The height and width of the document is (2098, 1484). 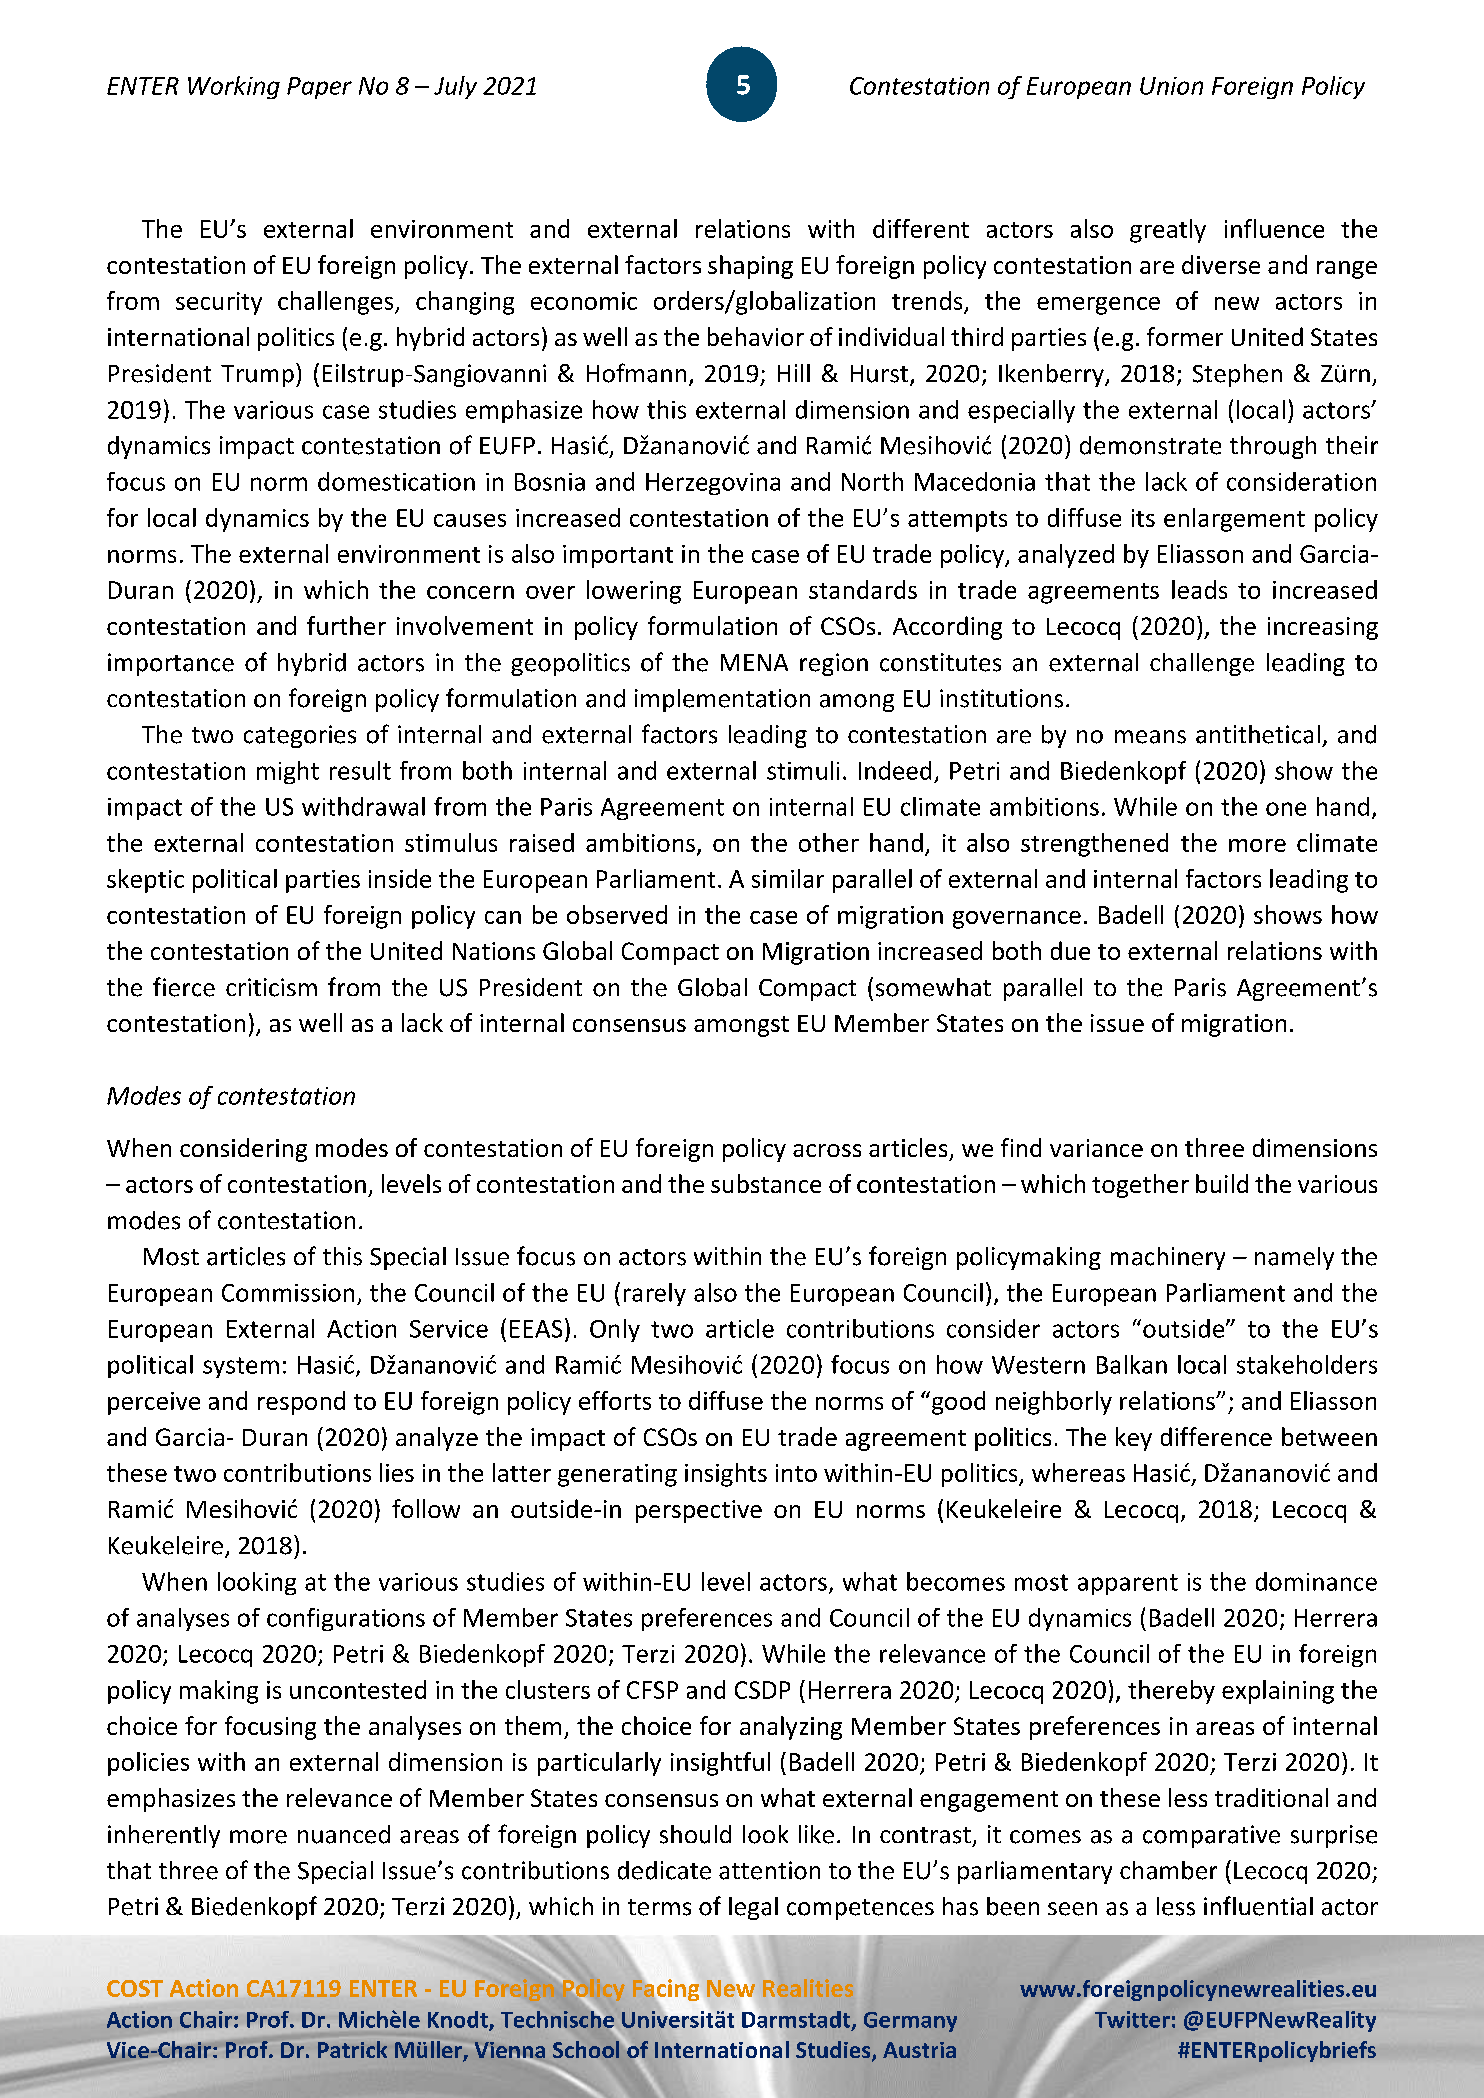 What do you see at coordinates (1131, 2018) in the document?
I see `Twitter` at bounding box center [1131, 2018].
